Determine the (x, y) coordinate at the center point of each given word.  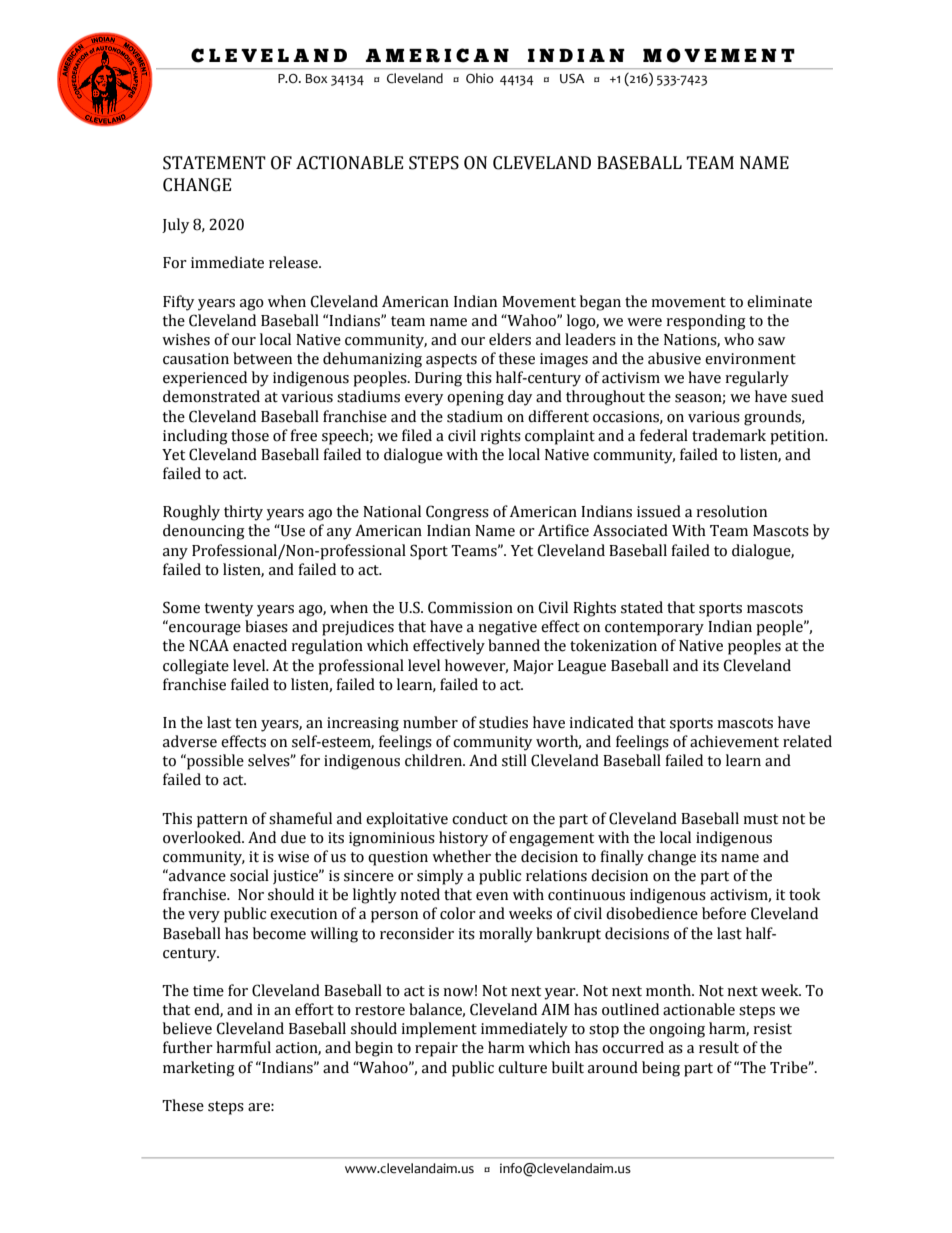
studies (503, 722)
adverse (190, 741)
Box (317, 79)
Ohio (479, 78)
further (188, 1047)
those (250, 435)
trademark (729, 435)
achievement (734, 741)
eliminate (779, 301)
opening (475, 398)
